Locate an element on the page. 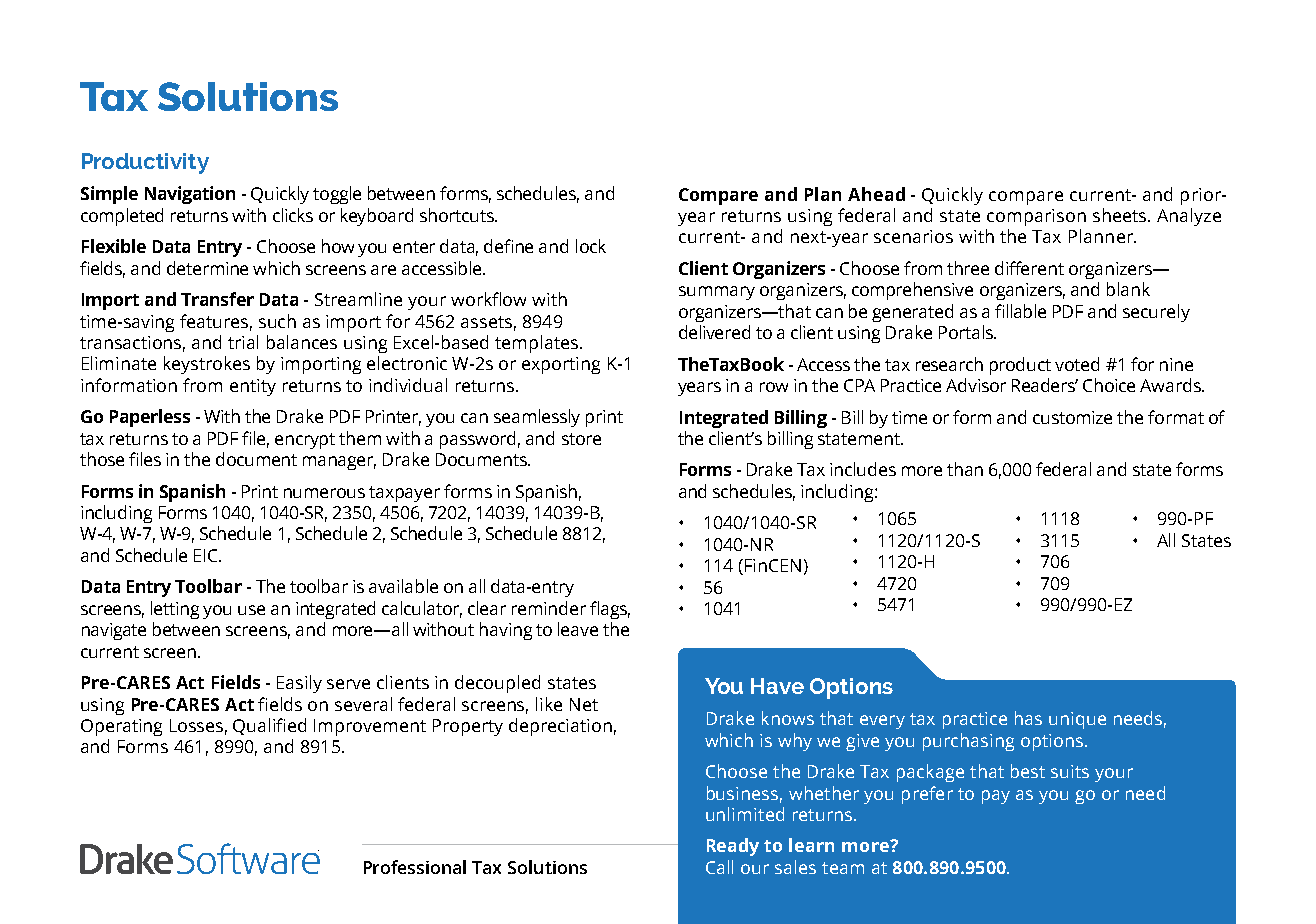 The height and width of the document is (924, 1316). Professional is located at coordinates (415, 867).
